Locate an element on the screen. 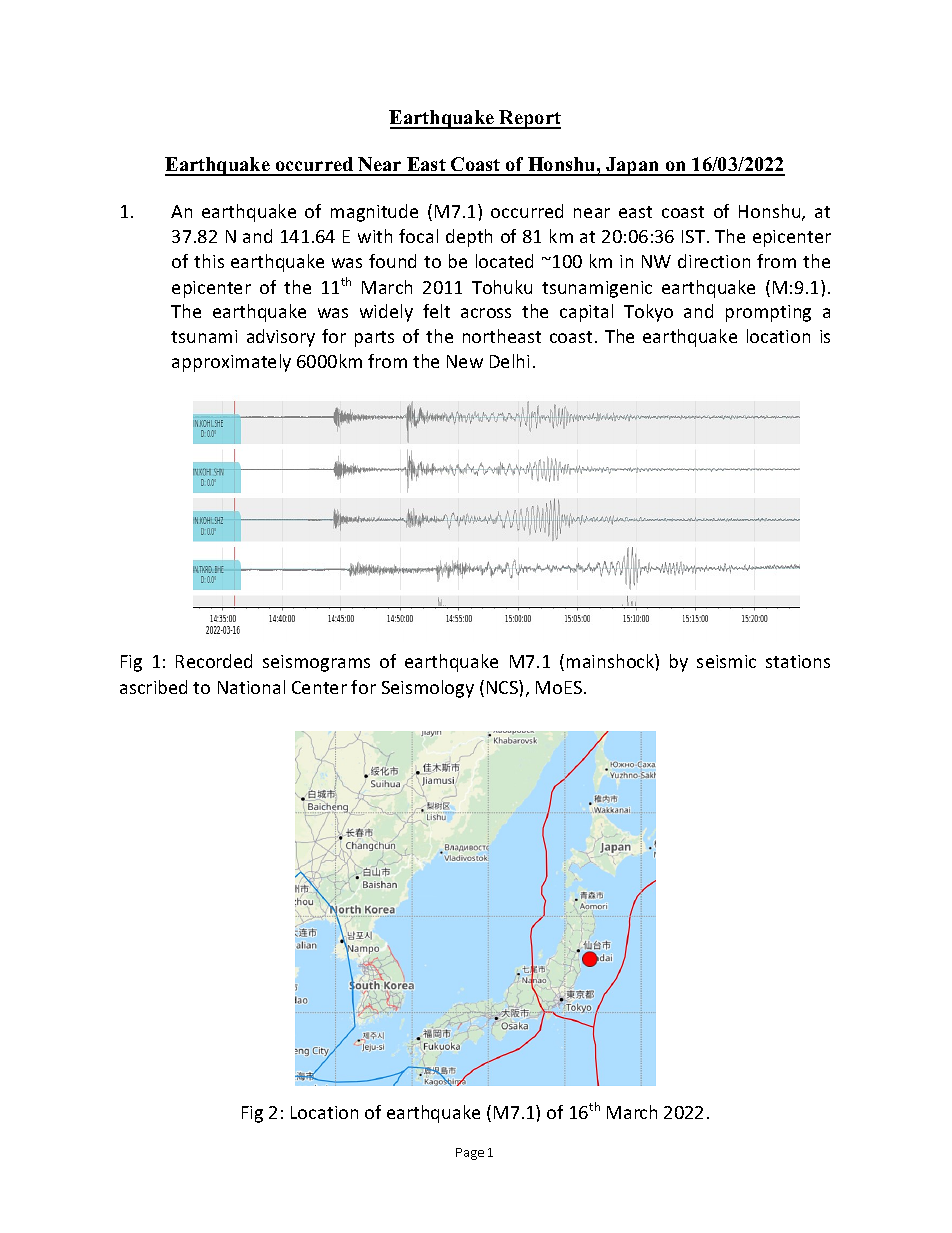 The image size is (952, 1233). prompting is located at coordinates (768, 313).
